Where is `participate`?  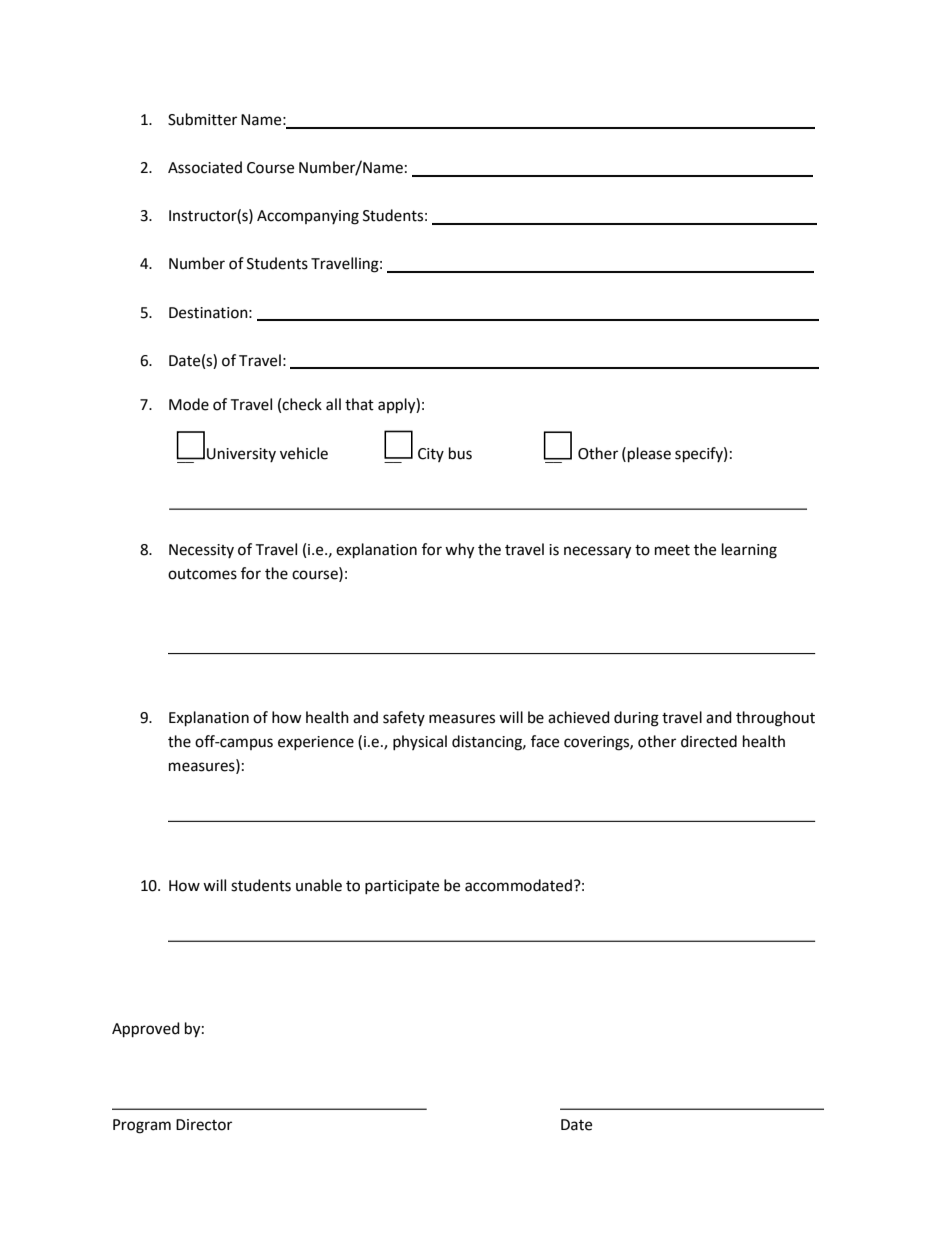
participate is located at coordinates (402, 887).
